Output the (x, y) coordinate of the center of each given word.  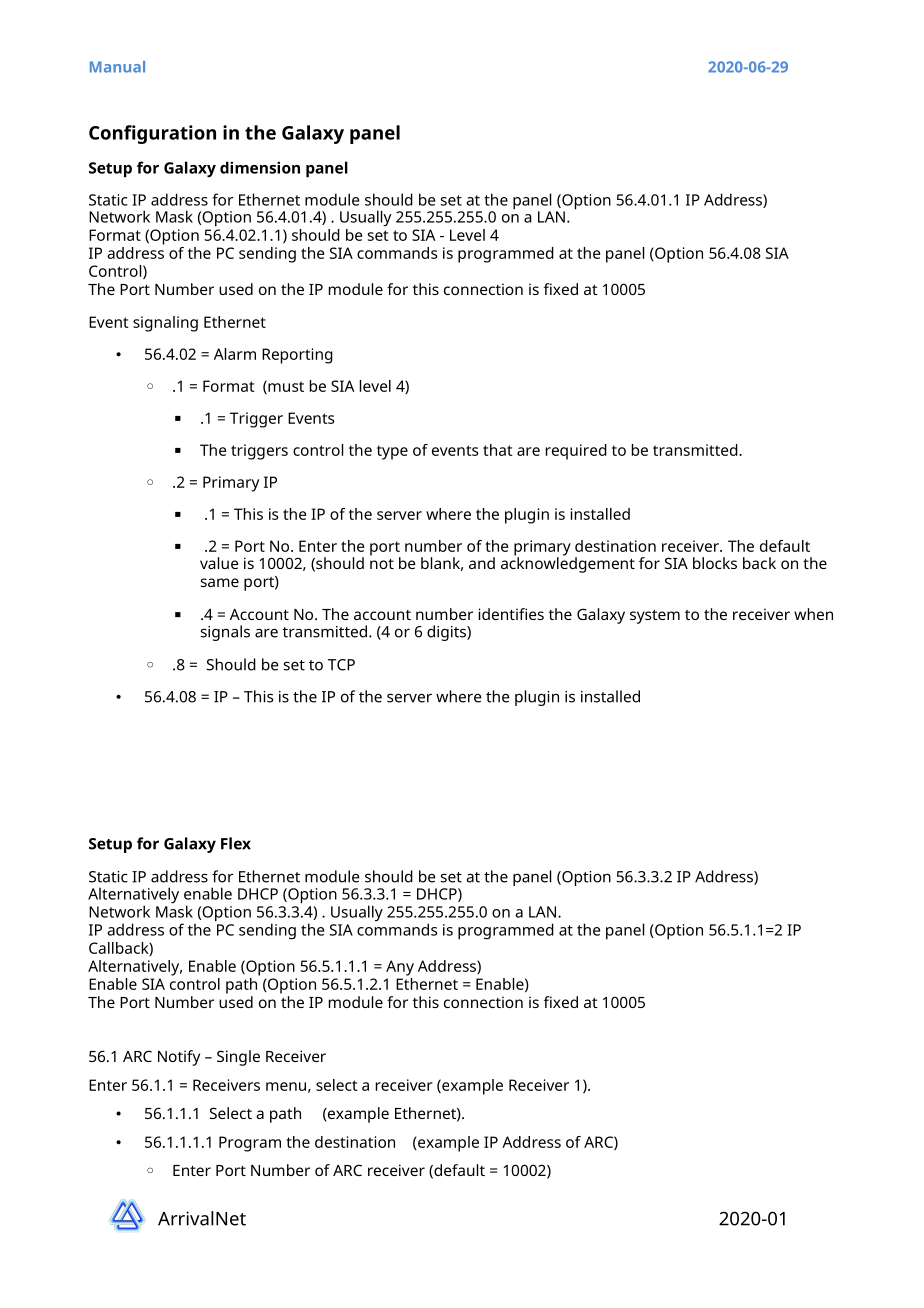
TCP (341, 665)
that (497, 450)
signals (225, 633)
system (655, 617)
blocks (715, 563)
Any (400, 968)
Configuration (152, 134)
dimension (260, 167)
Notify (179, 1058)
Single (238, 1058)
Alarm (235, 354)
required (576, 452)
